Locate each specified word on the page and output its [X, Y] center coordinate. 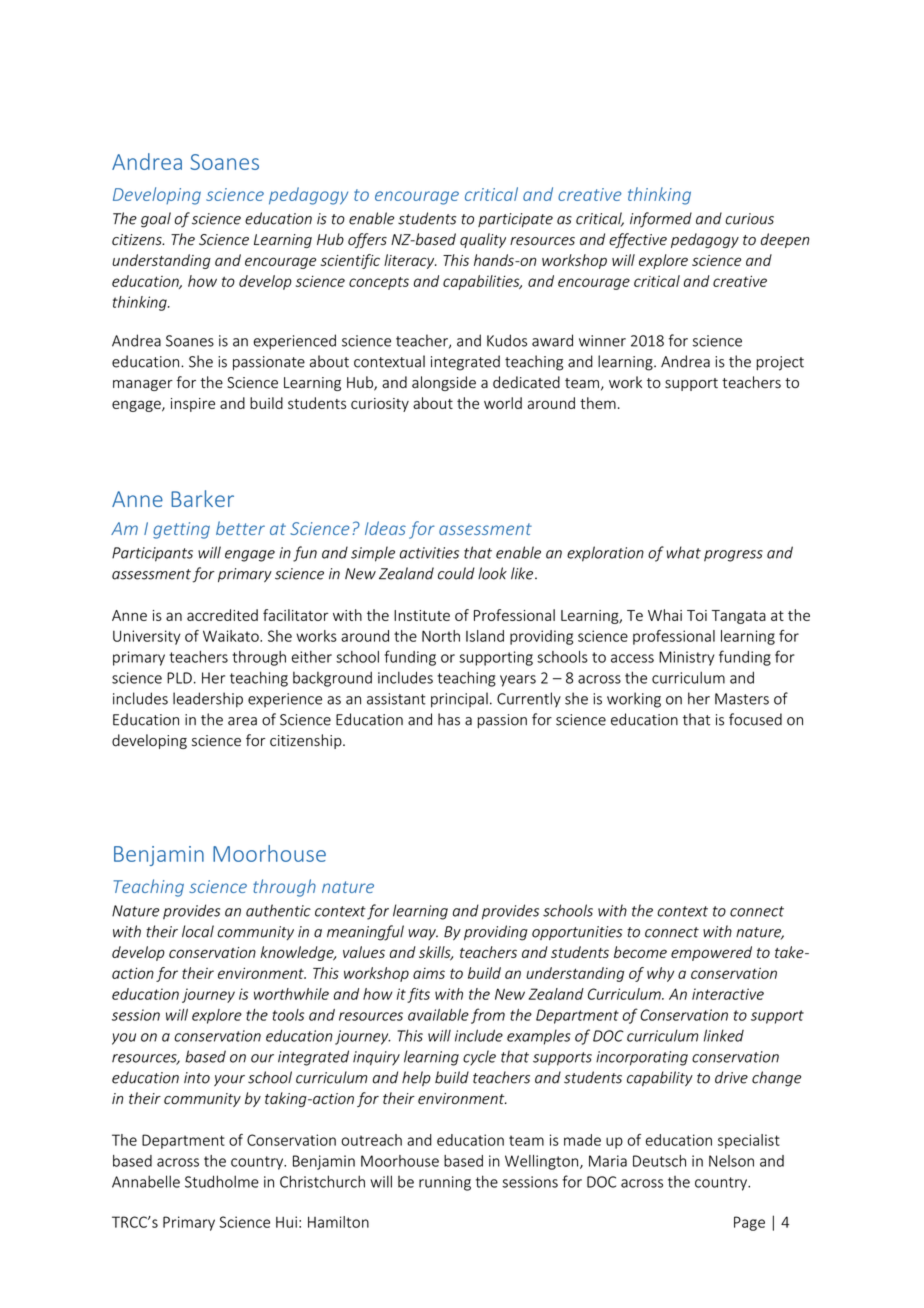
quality [483, 240]
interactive [728, 994]
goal [156, 220]
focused [755, 719]
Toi [697, 615]
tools [288, 1015]
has [449, 719]
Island [485, 636]
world [503, 403]
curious [749, 219]
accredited [222, 615]
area [242, 721]
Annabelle [146, 1181]
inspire [193, 405]
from [488, 1016]
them [598, 403]
